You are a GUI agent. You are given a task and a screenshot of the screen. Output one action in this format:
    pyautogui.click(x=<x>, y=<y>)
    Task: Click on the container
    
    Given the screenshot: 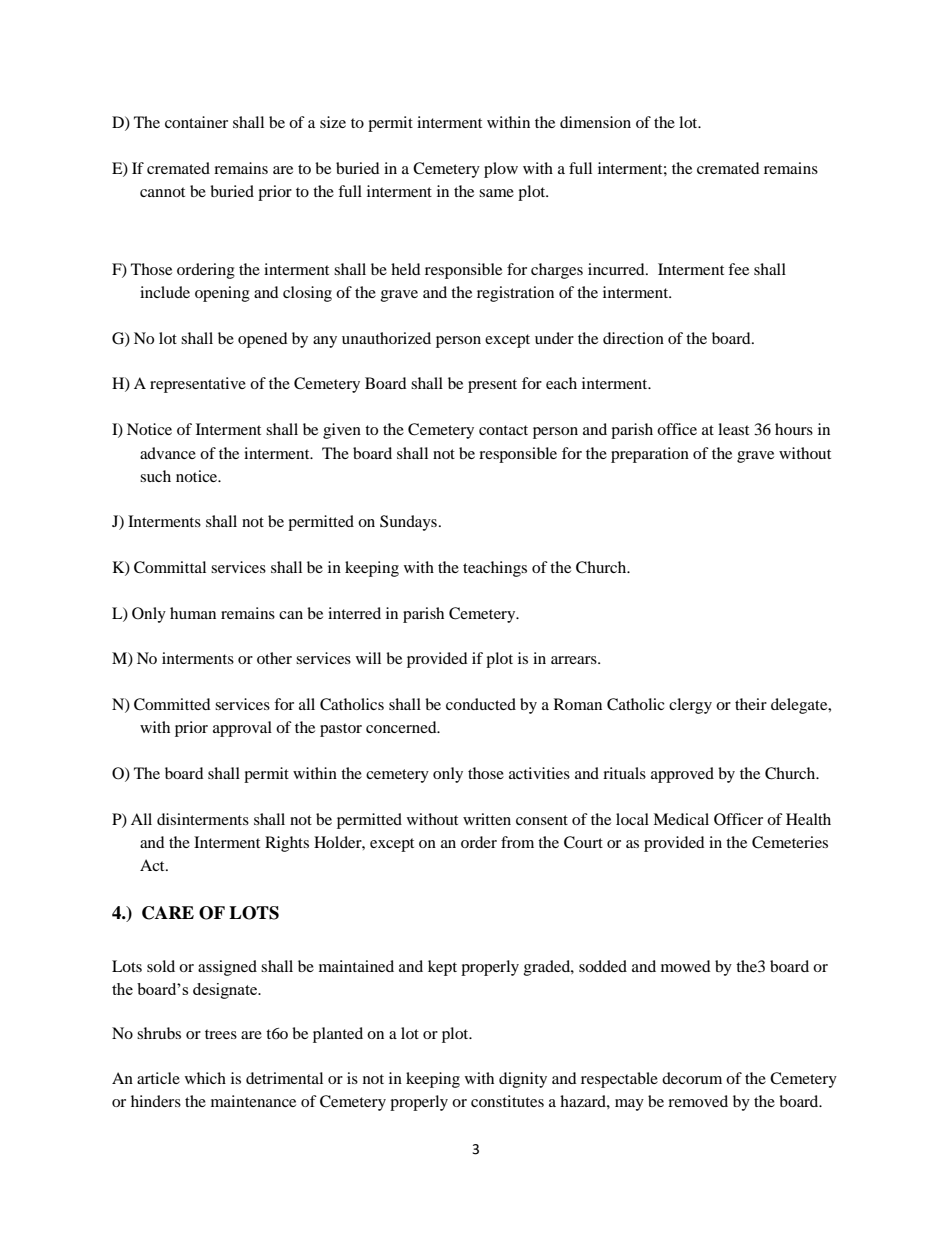 What is the action you would take?
    pyautogui.click(x=196, y=122)
